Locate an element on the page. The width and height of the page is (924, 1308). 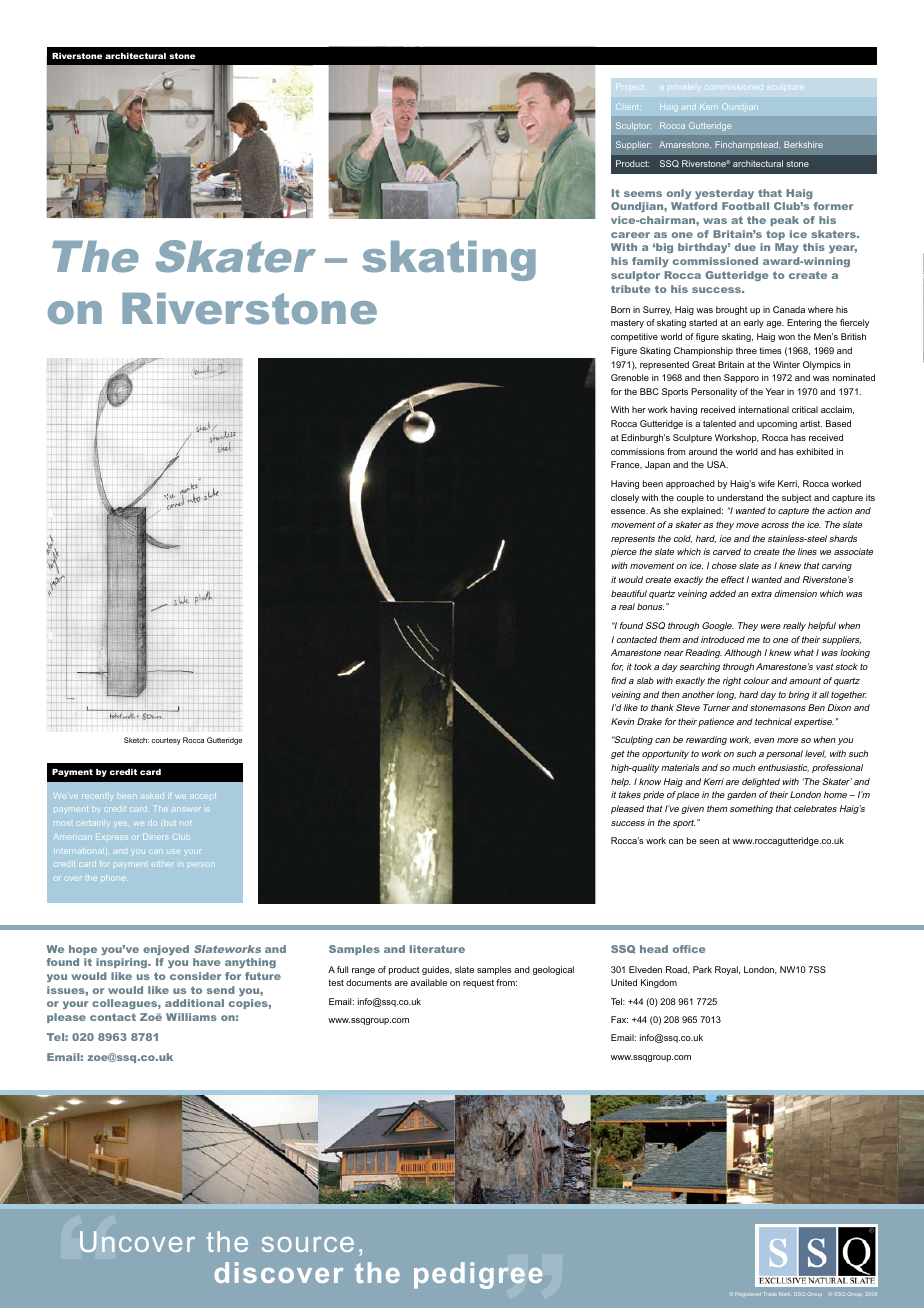
courtesy is located at coordinates (166, 741).
